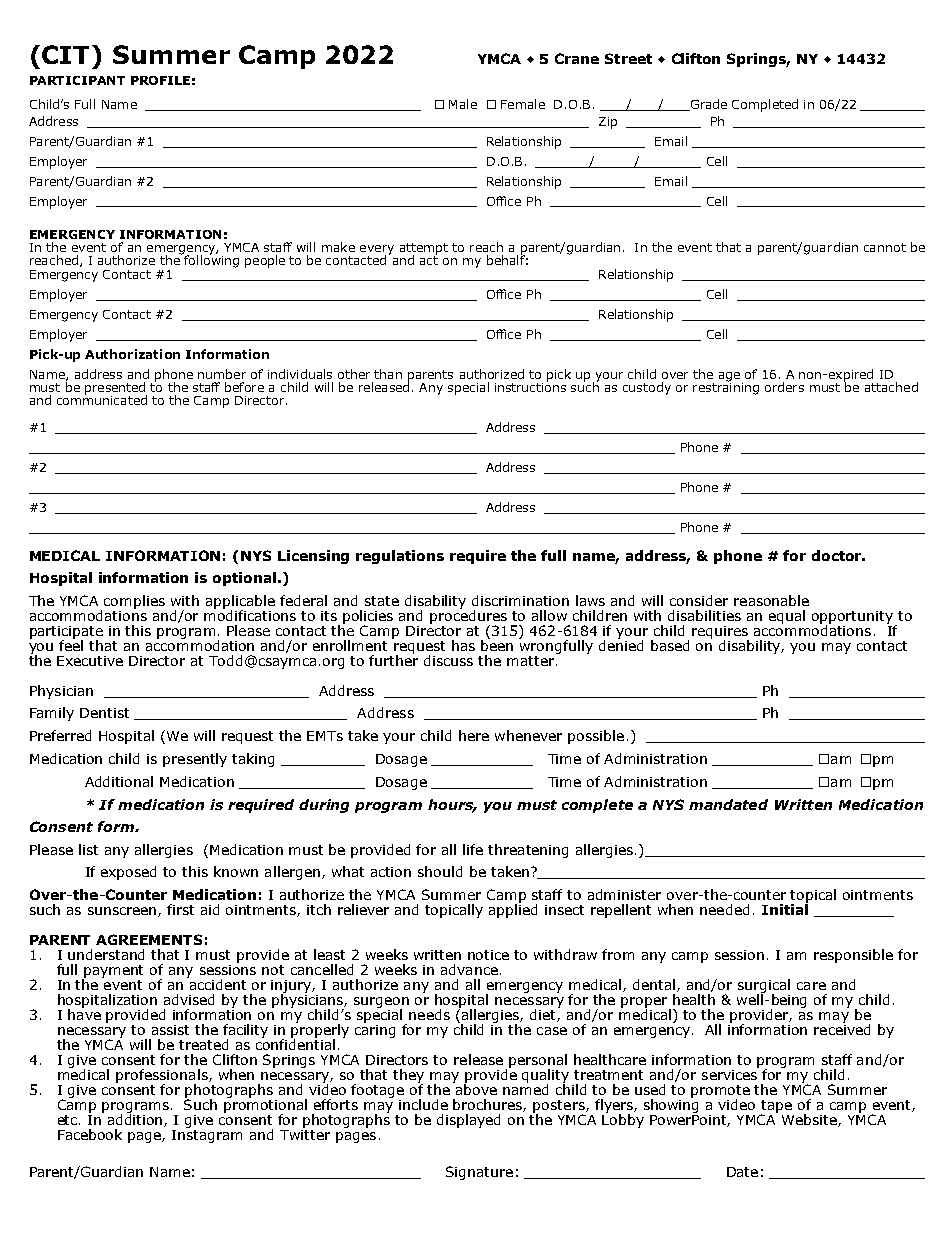 The image size is (952, 1233). What do you see at coordinates (787, 617) in the screenshot?
I see `equal` at bounding box center [787, 617].
